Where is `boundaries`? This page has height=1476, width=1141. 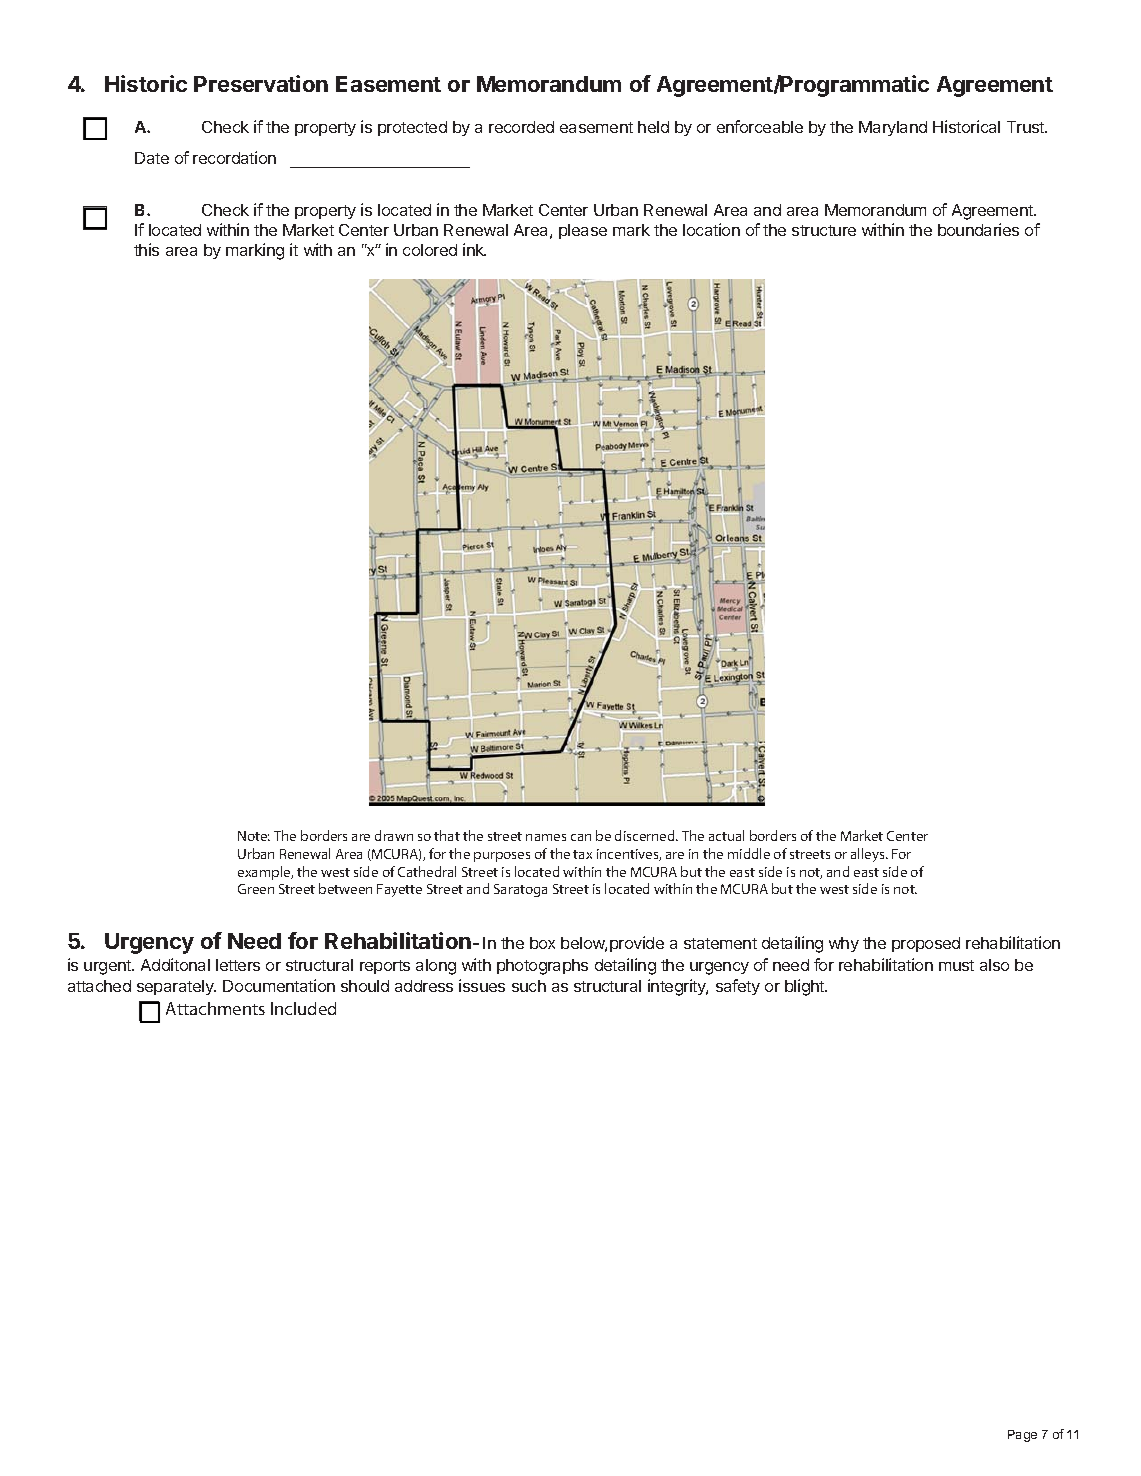
boundaries is located at coordinates (978, 229).
